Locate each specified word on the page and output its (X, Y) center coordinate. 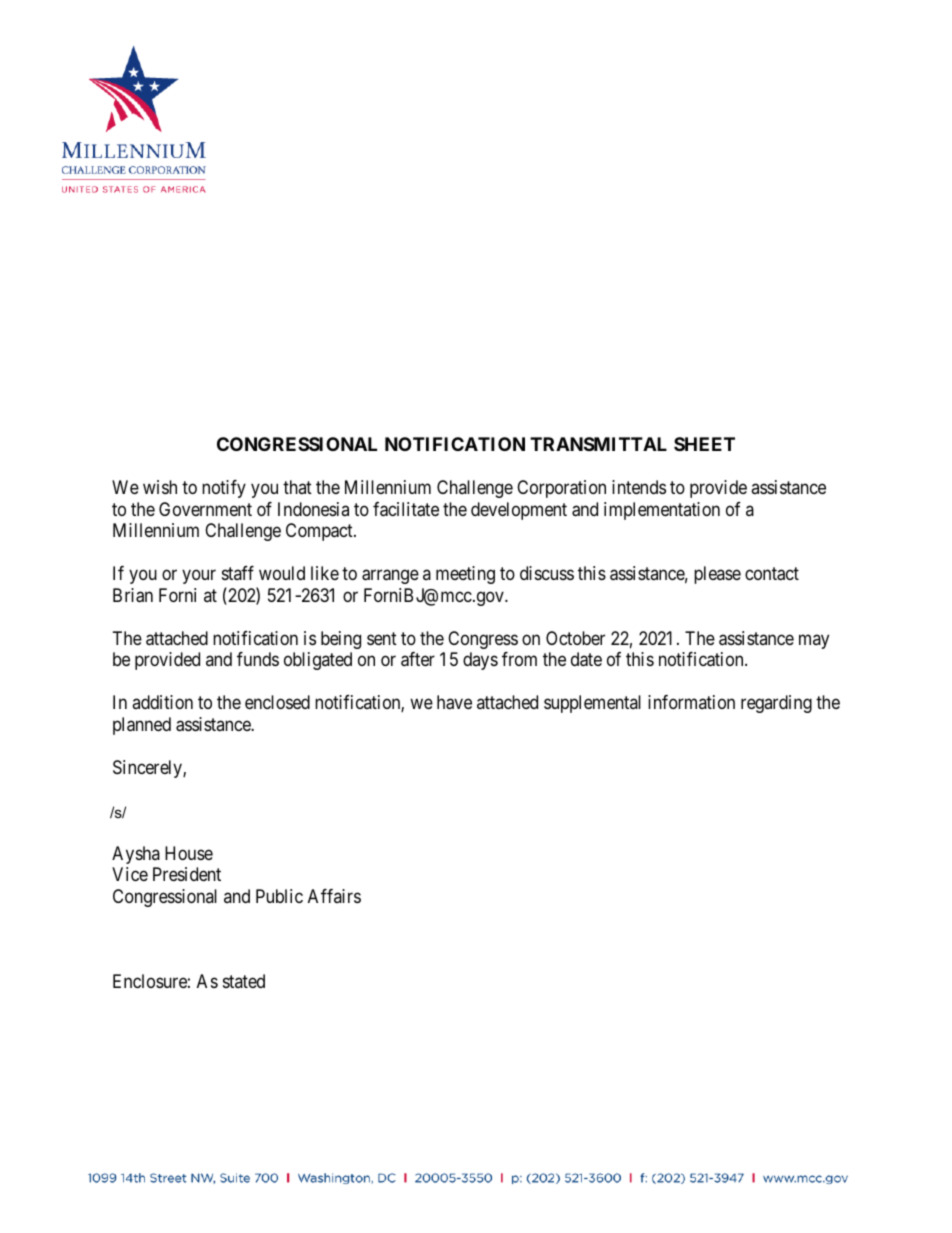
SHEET (704, 444)
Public (279, 896)
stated (244, 981)
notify (224, 489)
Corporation (561, 489)
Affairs (334, 896)
